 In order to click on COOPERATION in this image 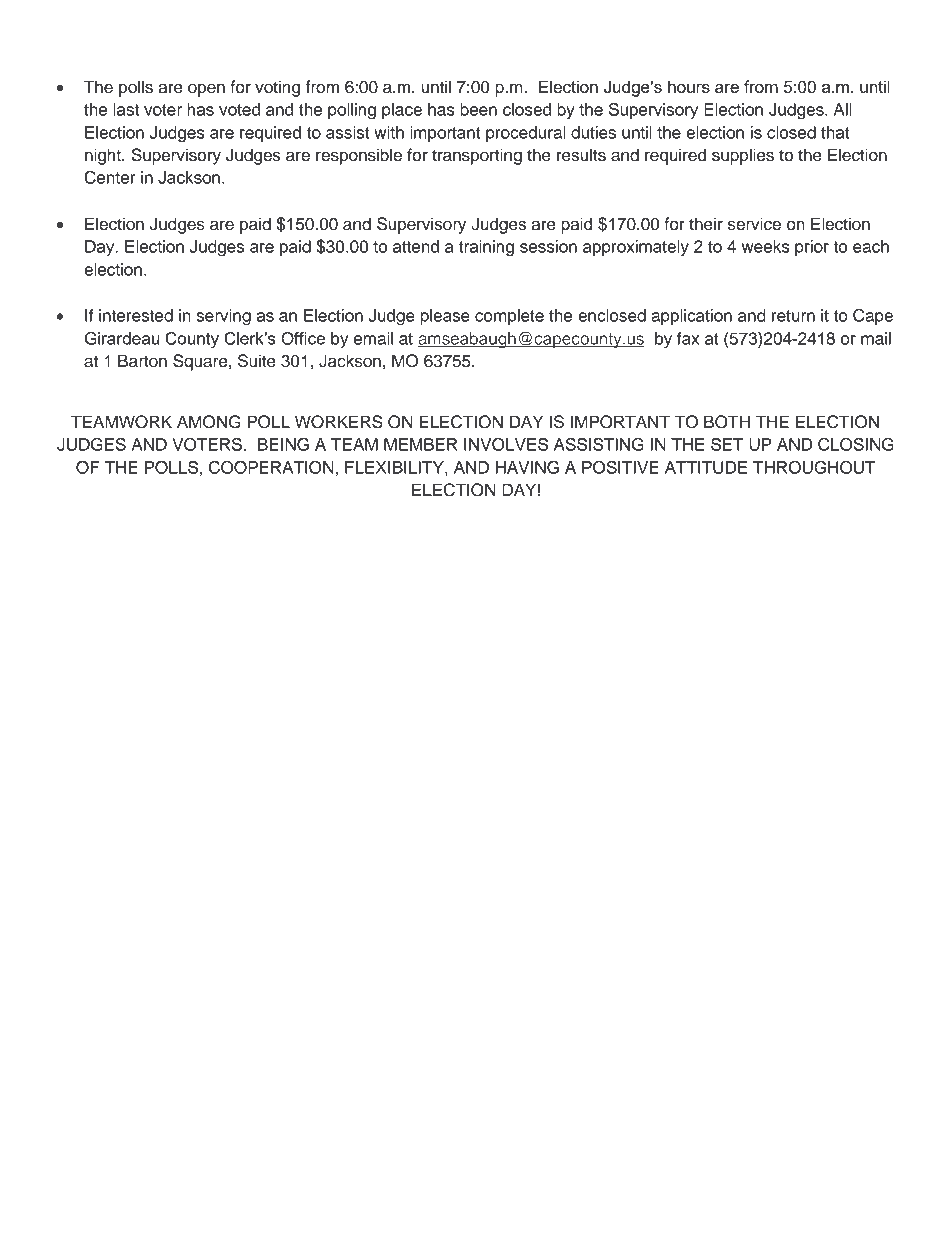, I will do `click(271, 467)`.
